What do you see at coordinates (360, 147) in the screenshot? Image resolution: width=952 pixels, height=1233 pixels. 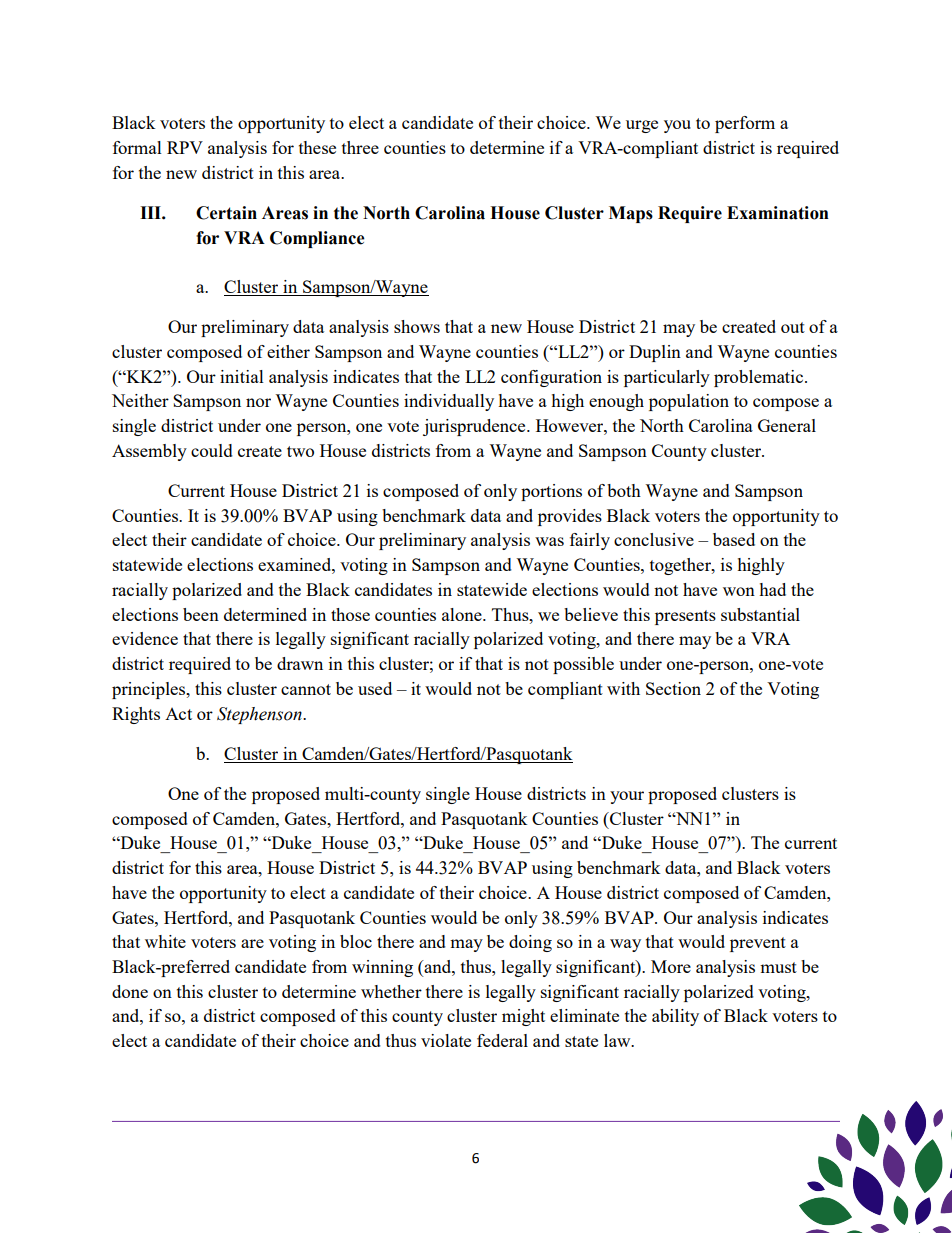 I see `three` at bounding box center [360, 147].
